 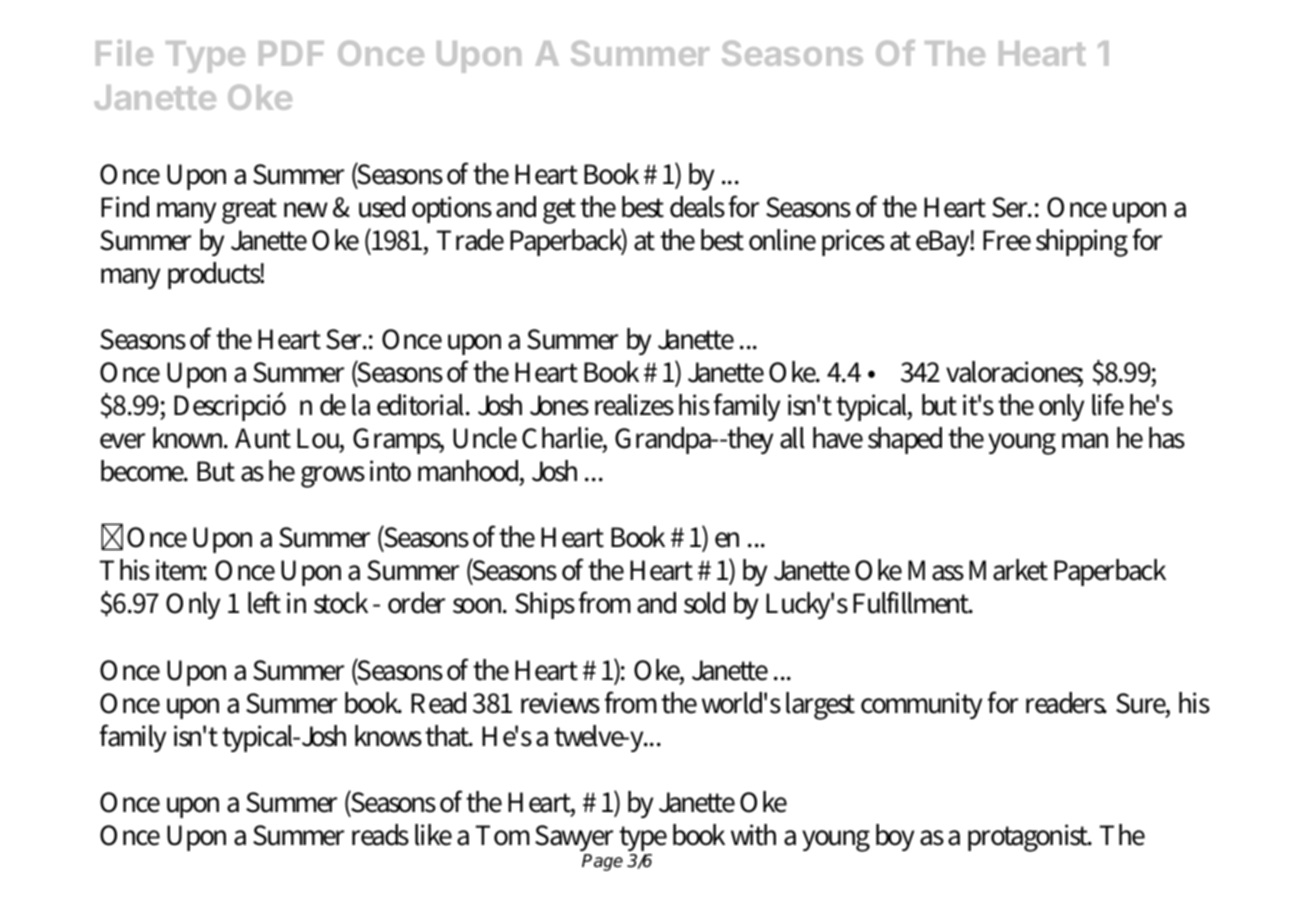 What do you see at coordinates (263, 438) in the screenshot?
I see `Aunt` at bounding box center [263, 438].
